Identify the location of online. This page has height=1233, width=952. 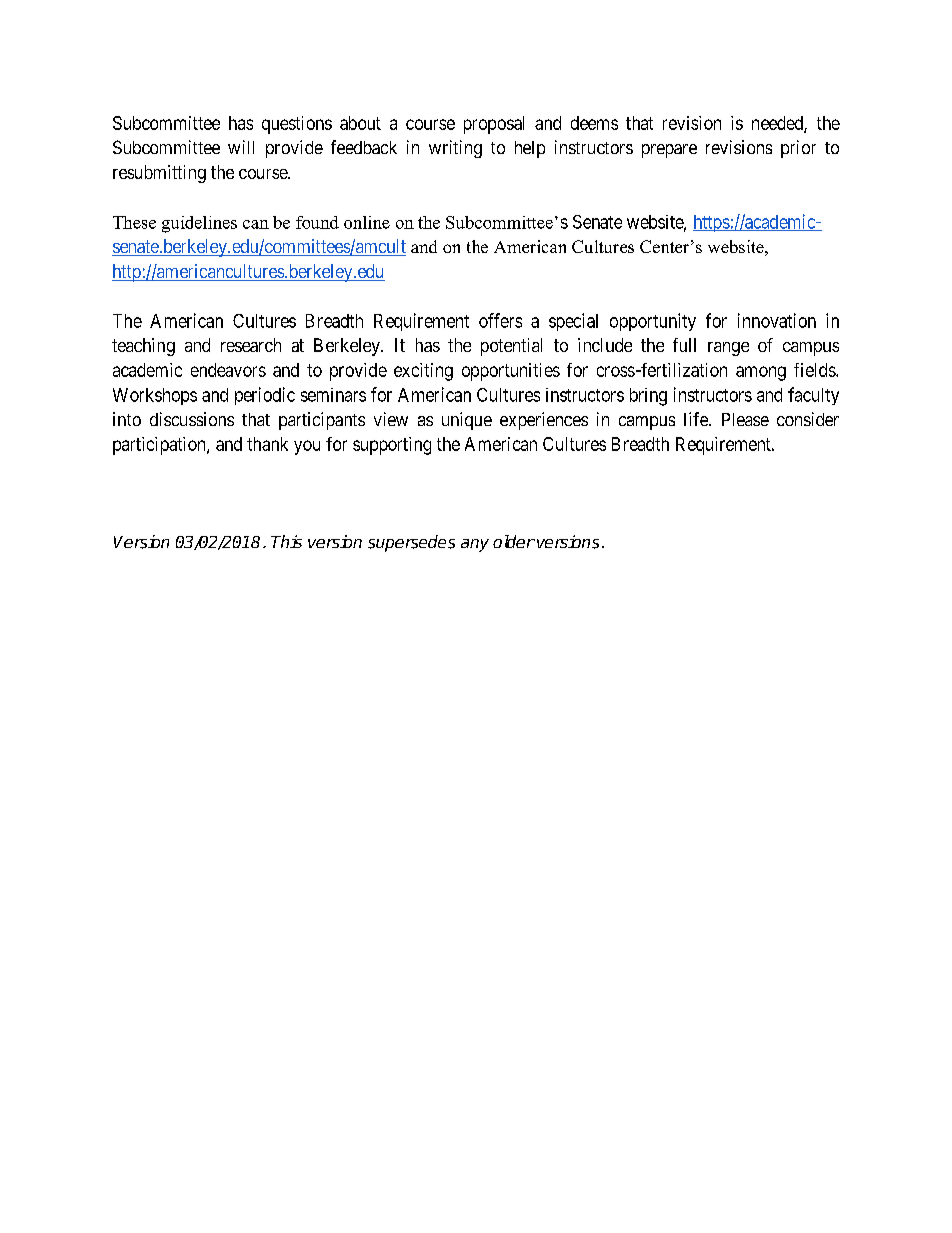
(367, 222).
